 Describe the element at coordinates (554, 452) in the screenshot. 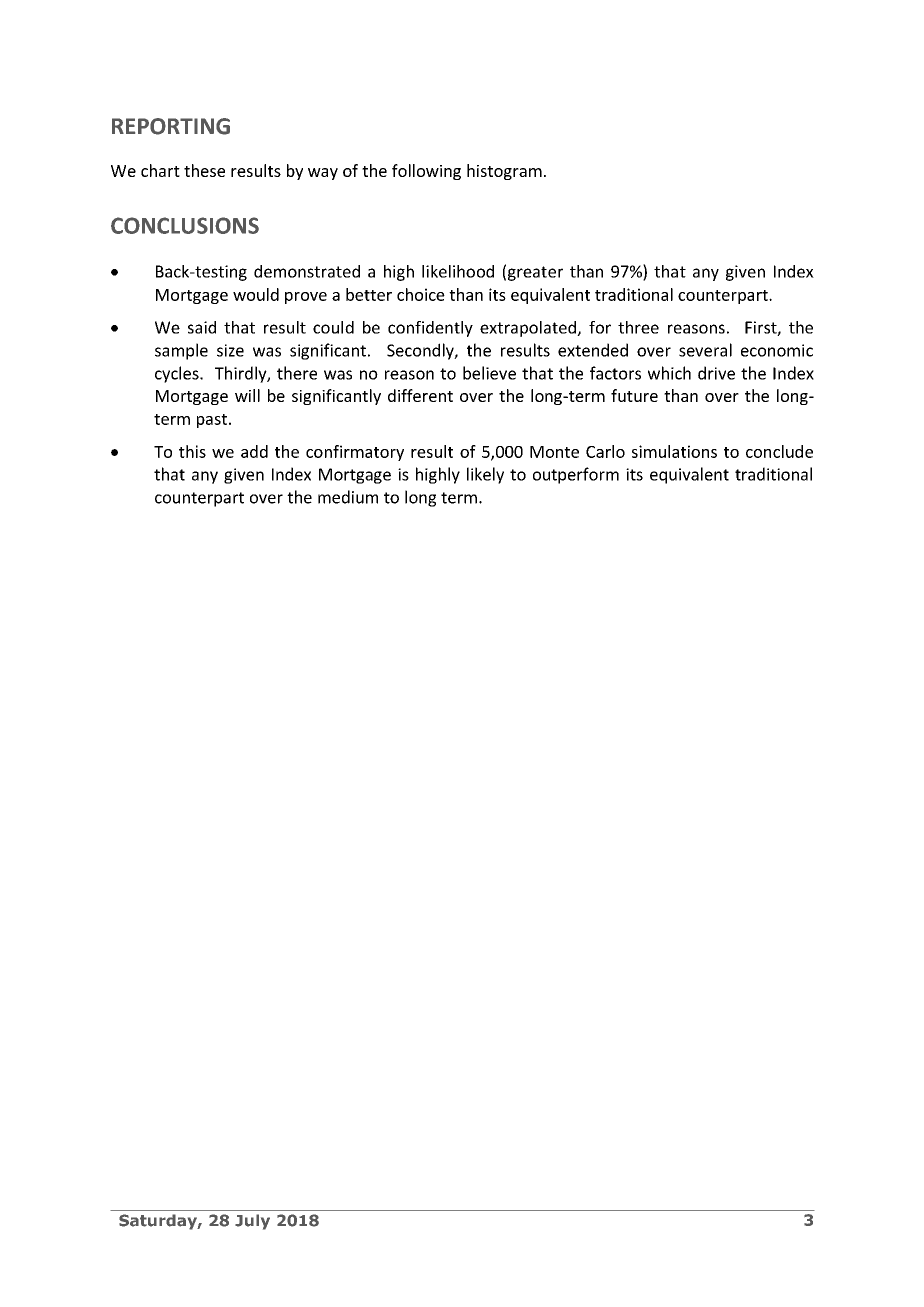

I see `Monte` at that location.
